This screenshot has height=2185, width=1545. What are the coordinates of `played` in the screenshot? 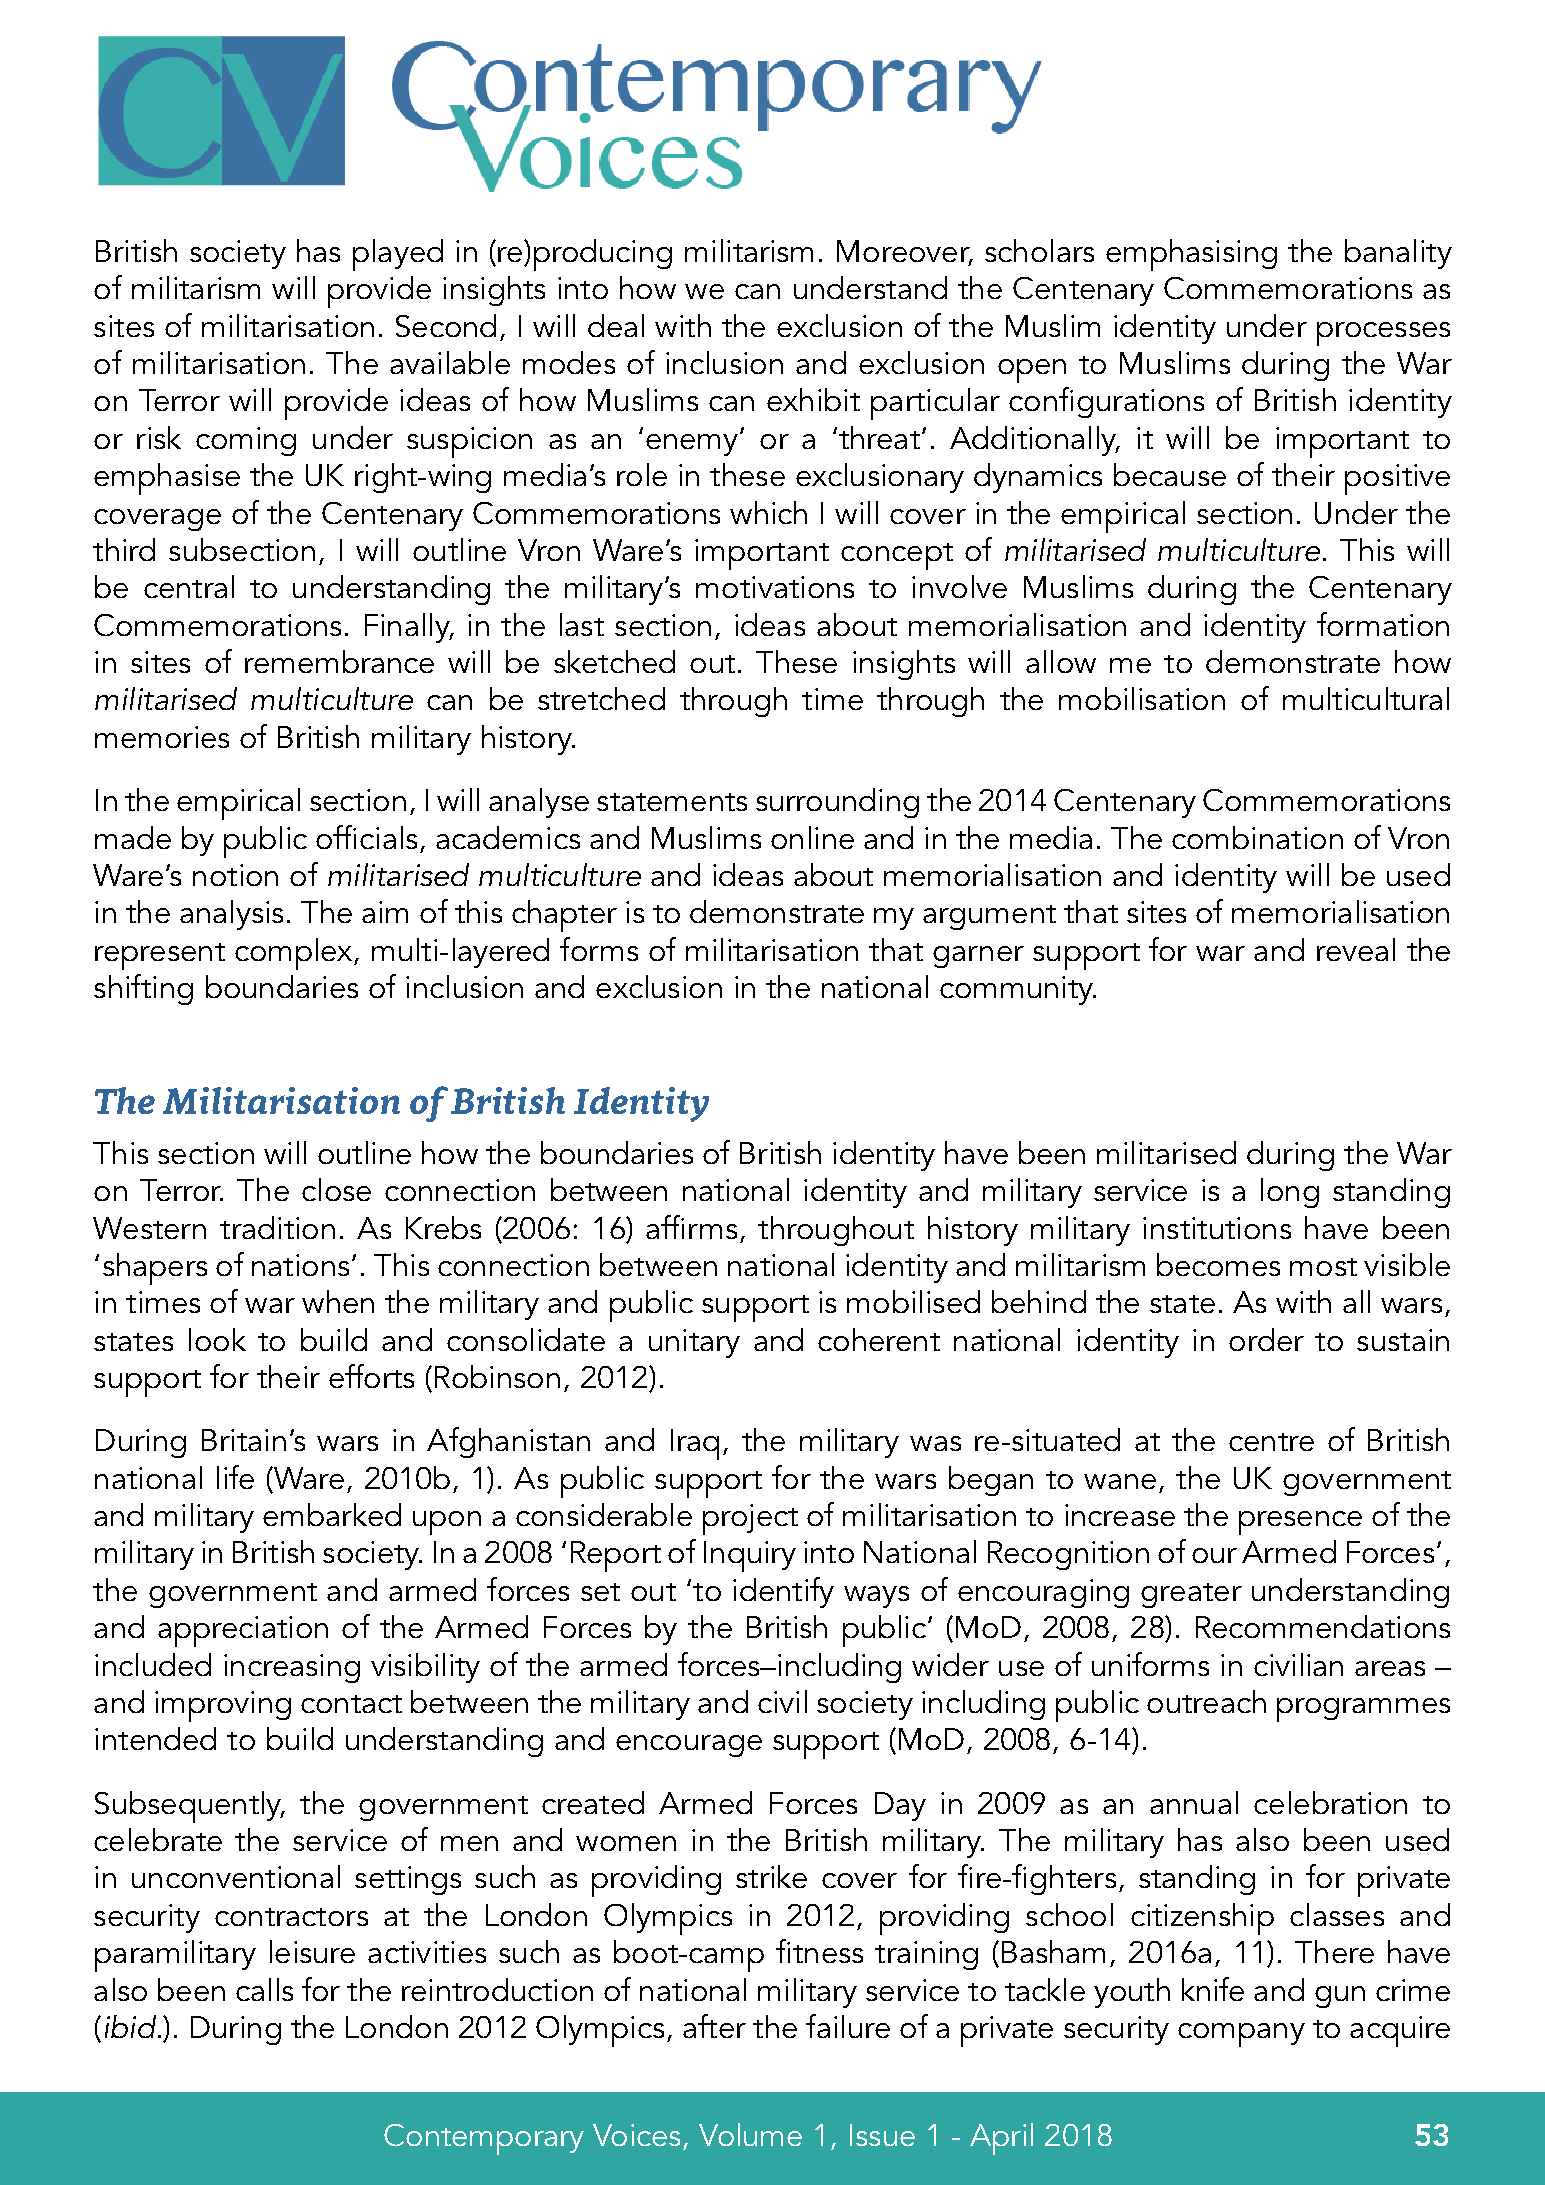 It's located at (398, 255).
